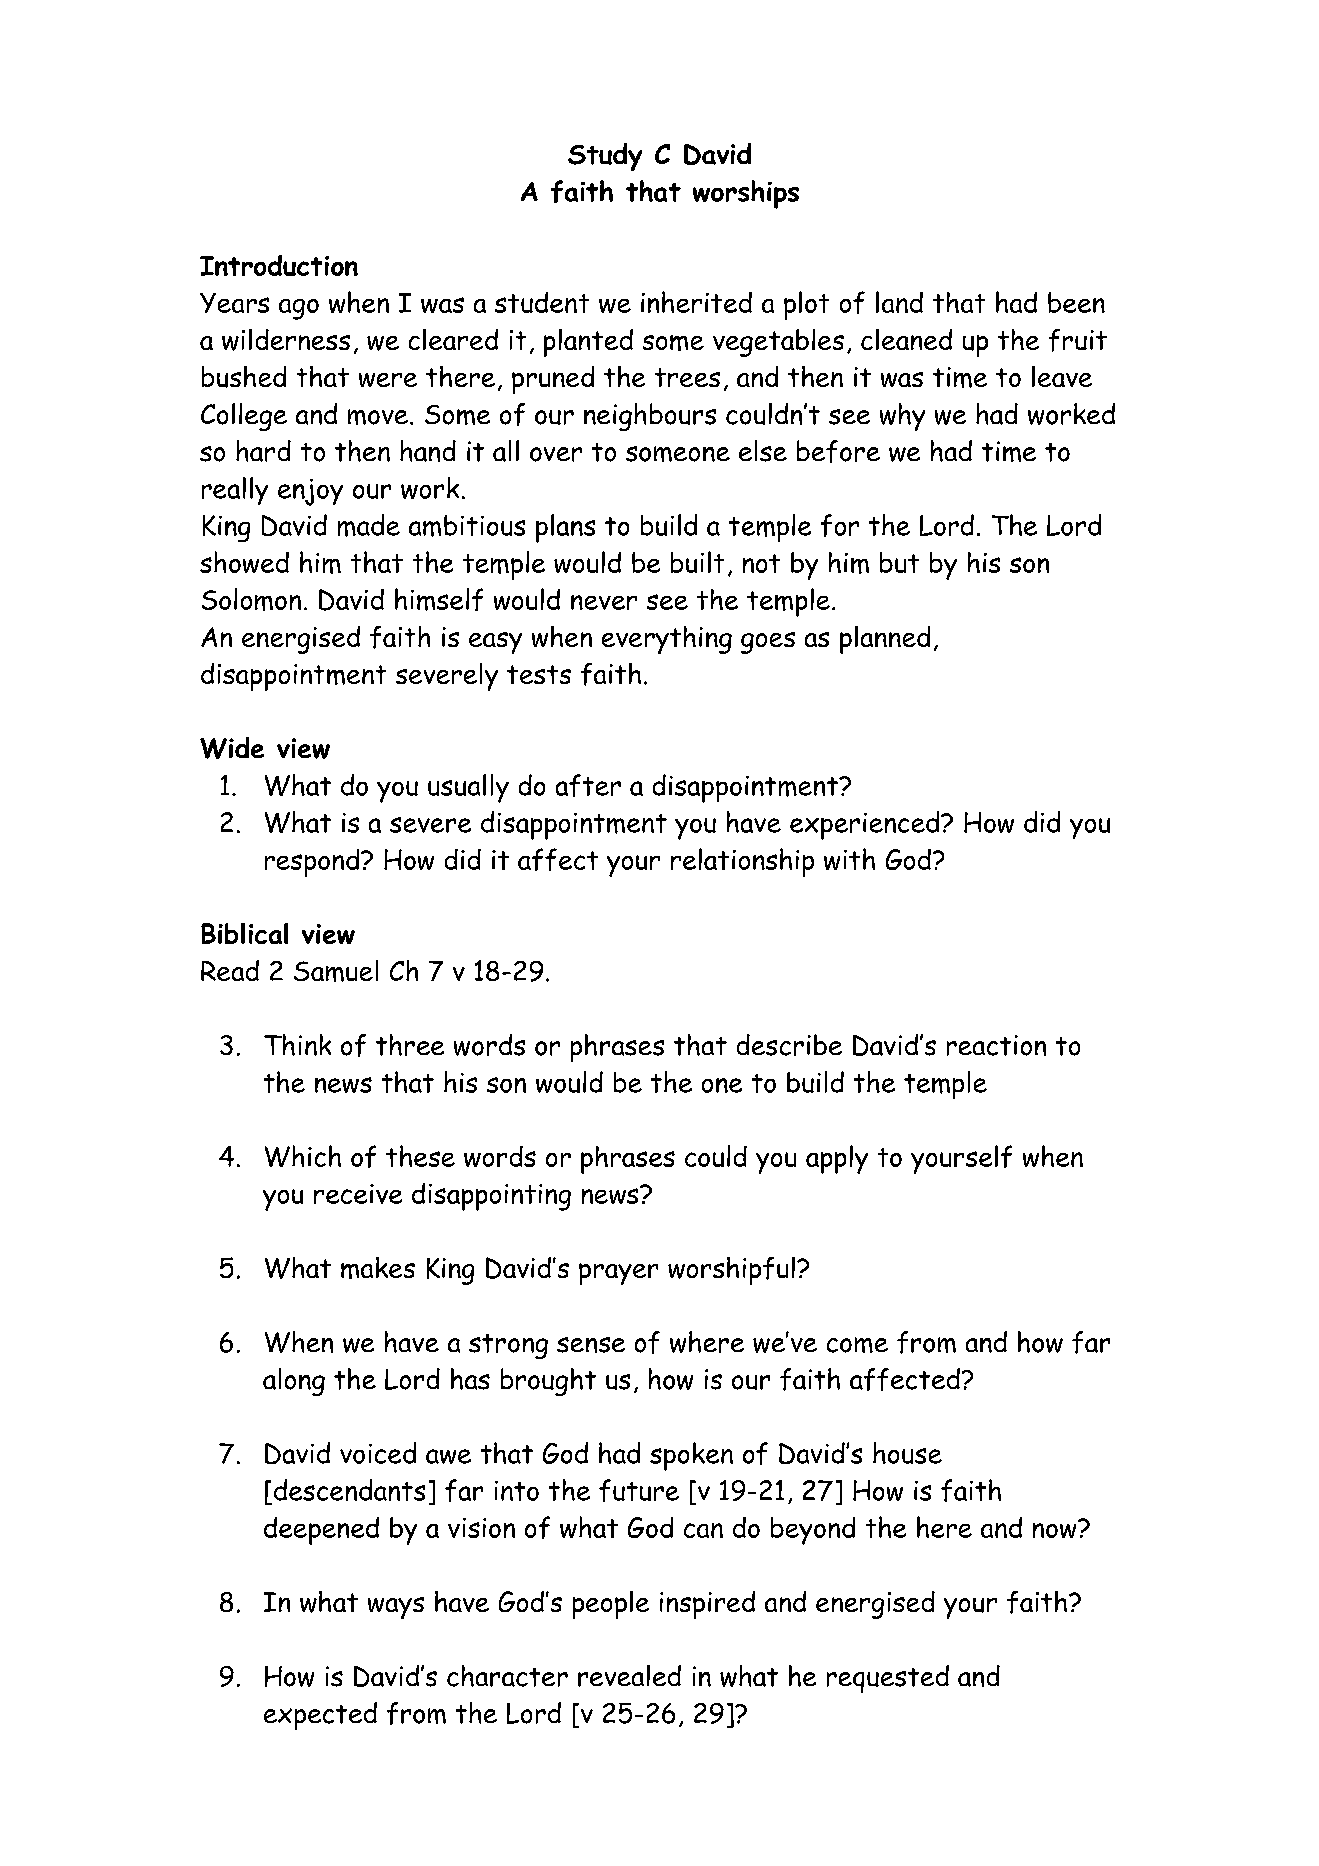  Describe the element at coordinates (899, 302) in the screenshot. I see `land` at that location.
